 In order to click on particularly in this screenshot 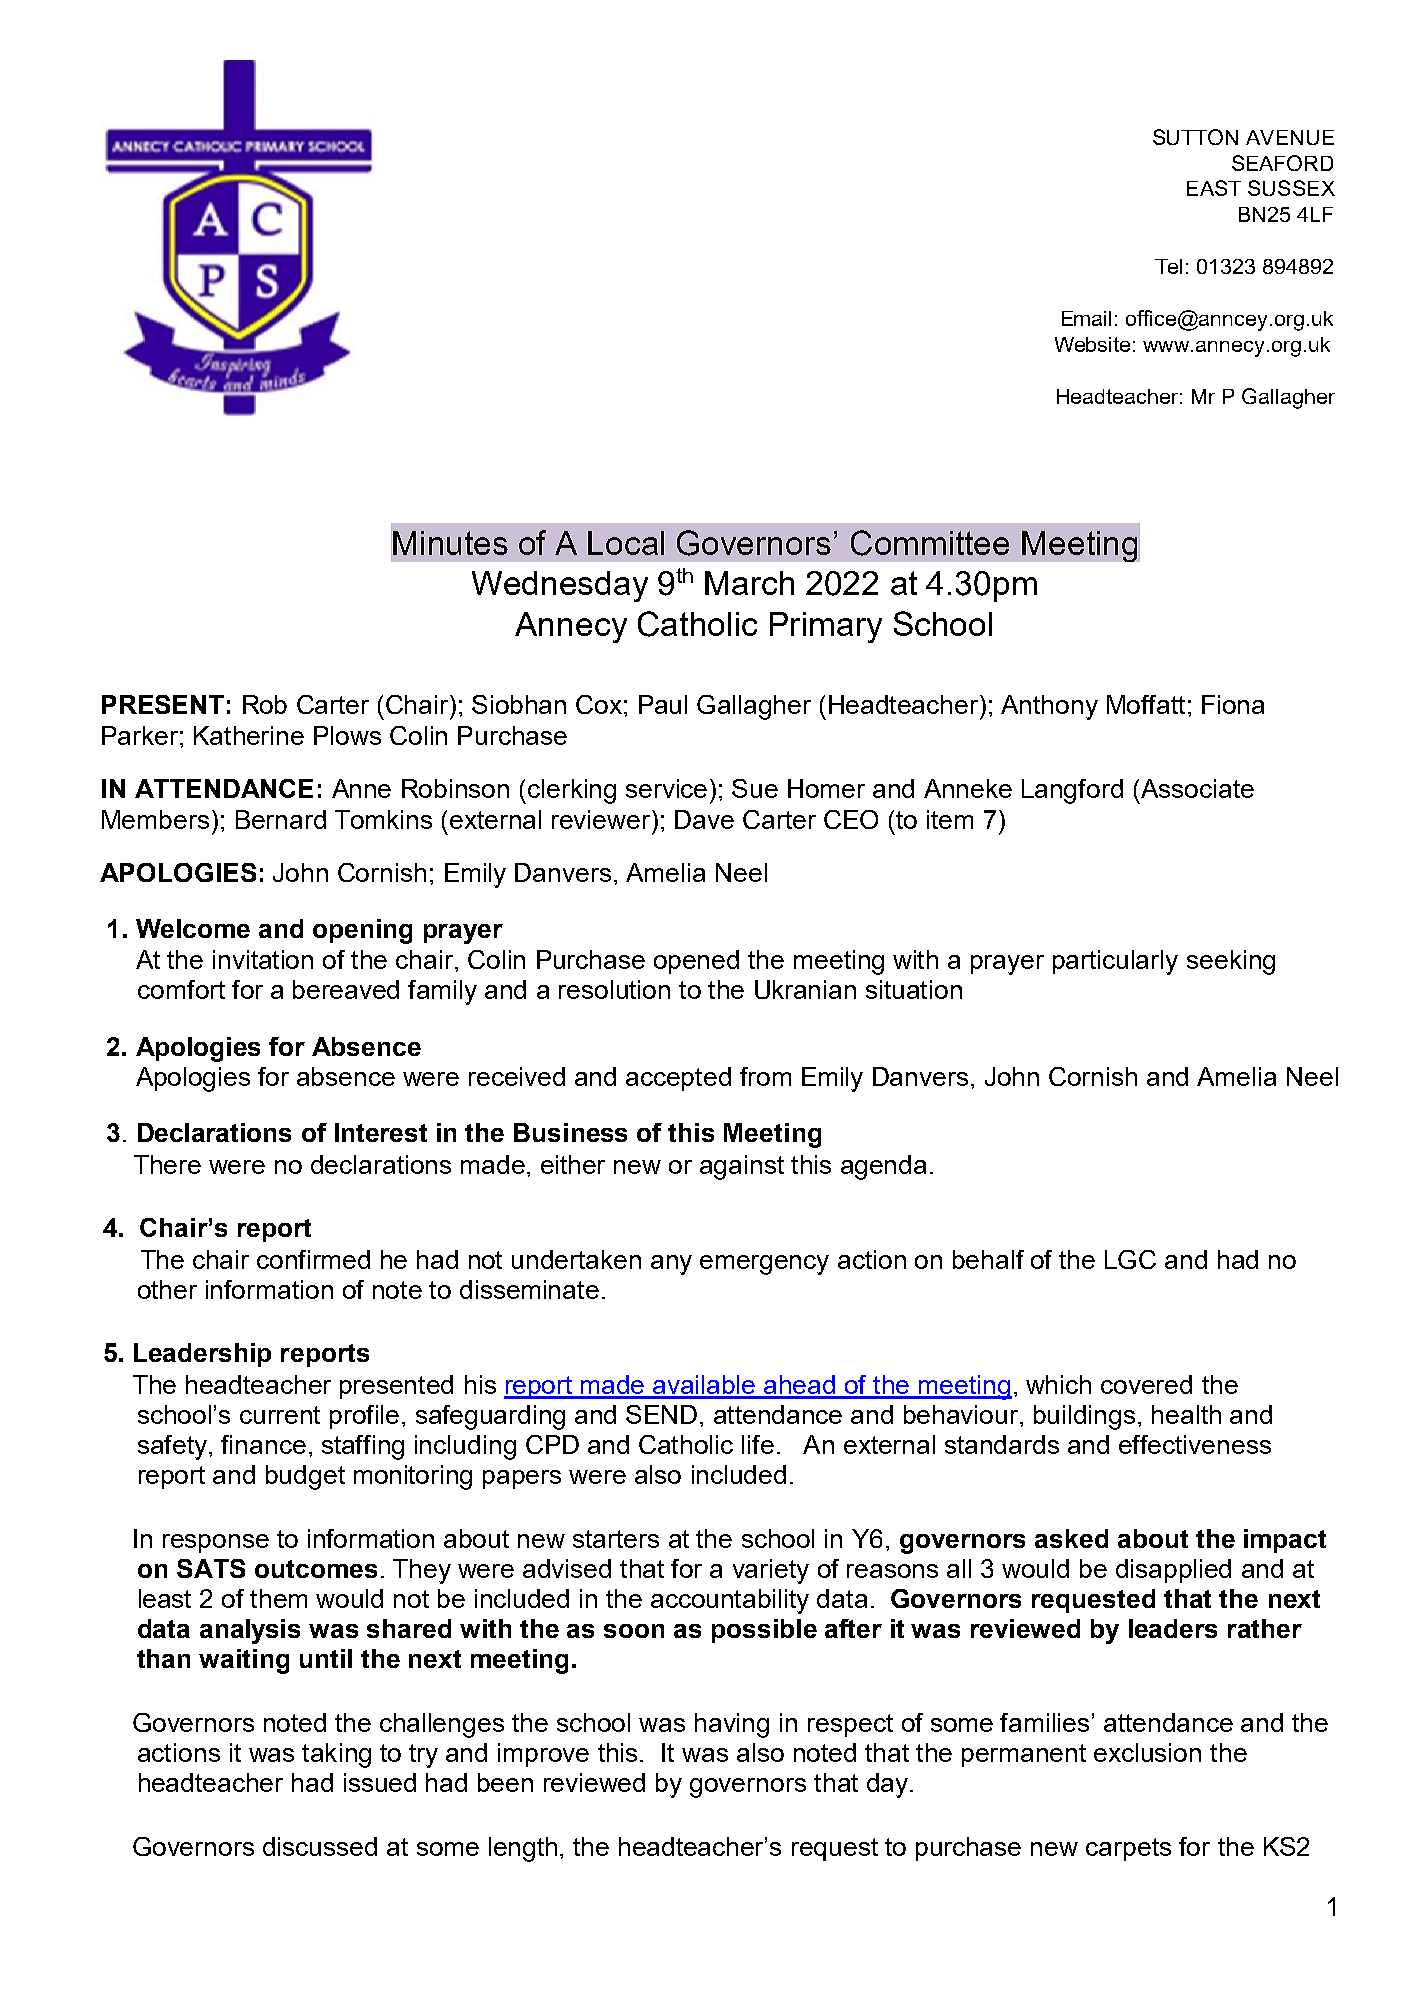, I will do `click(1115, 962)`.
